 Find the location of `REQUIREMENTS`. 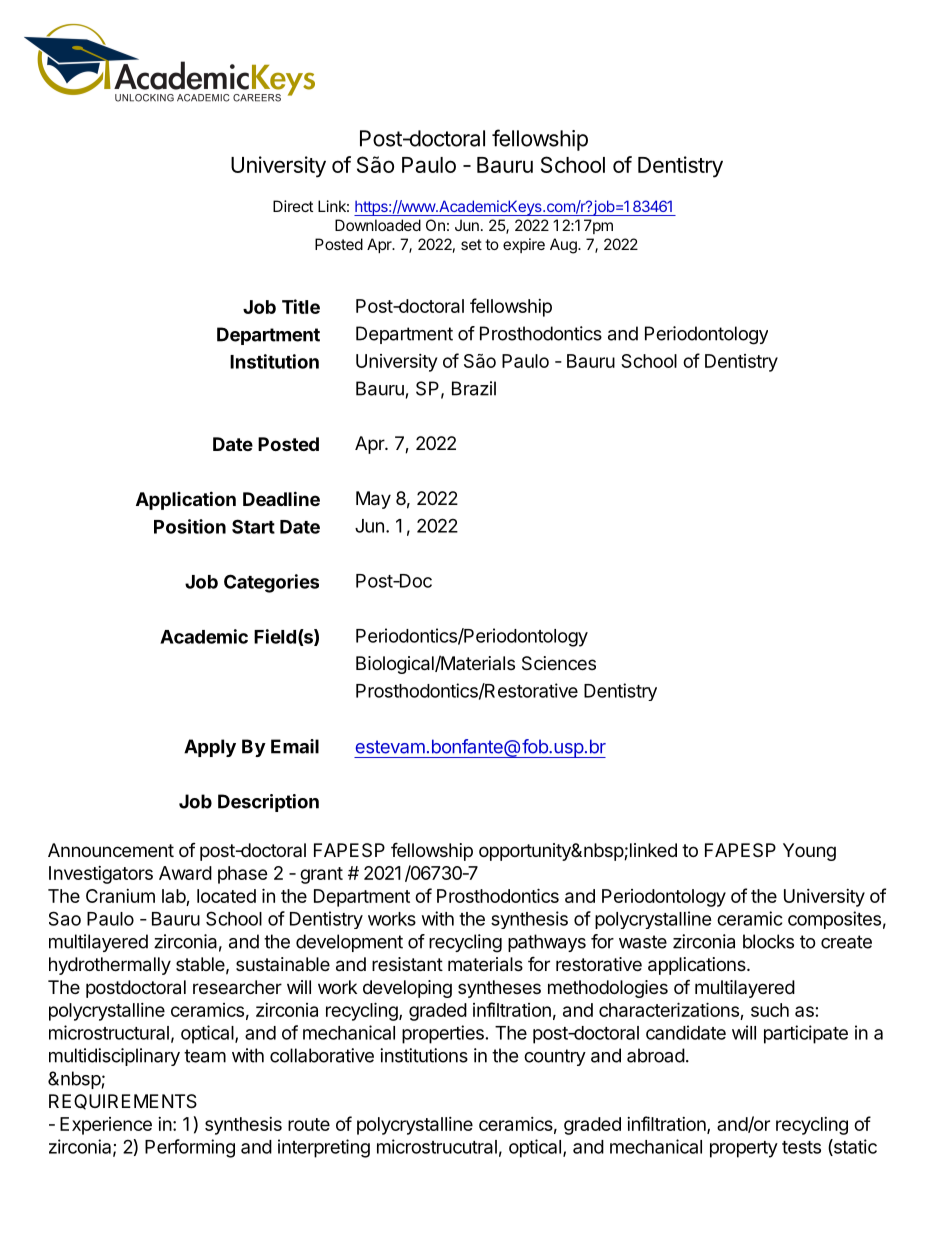

REQUIREMENTS is located at coordinates (123, 1102).
